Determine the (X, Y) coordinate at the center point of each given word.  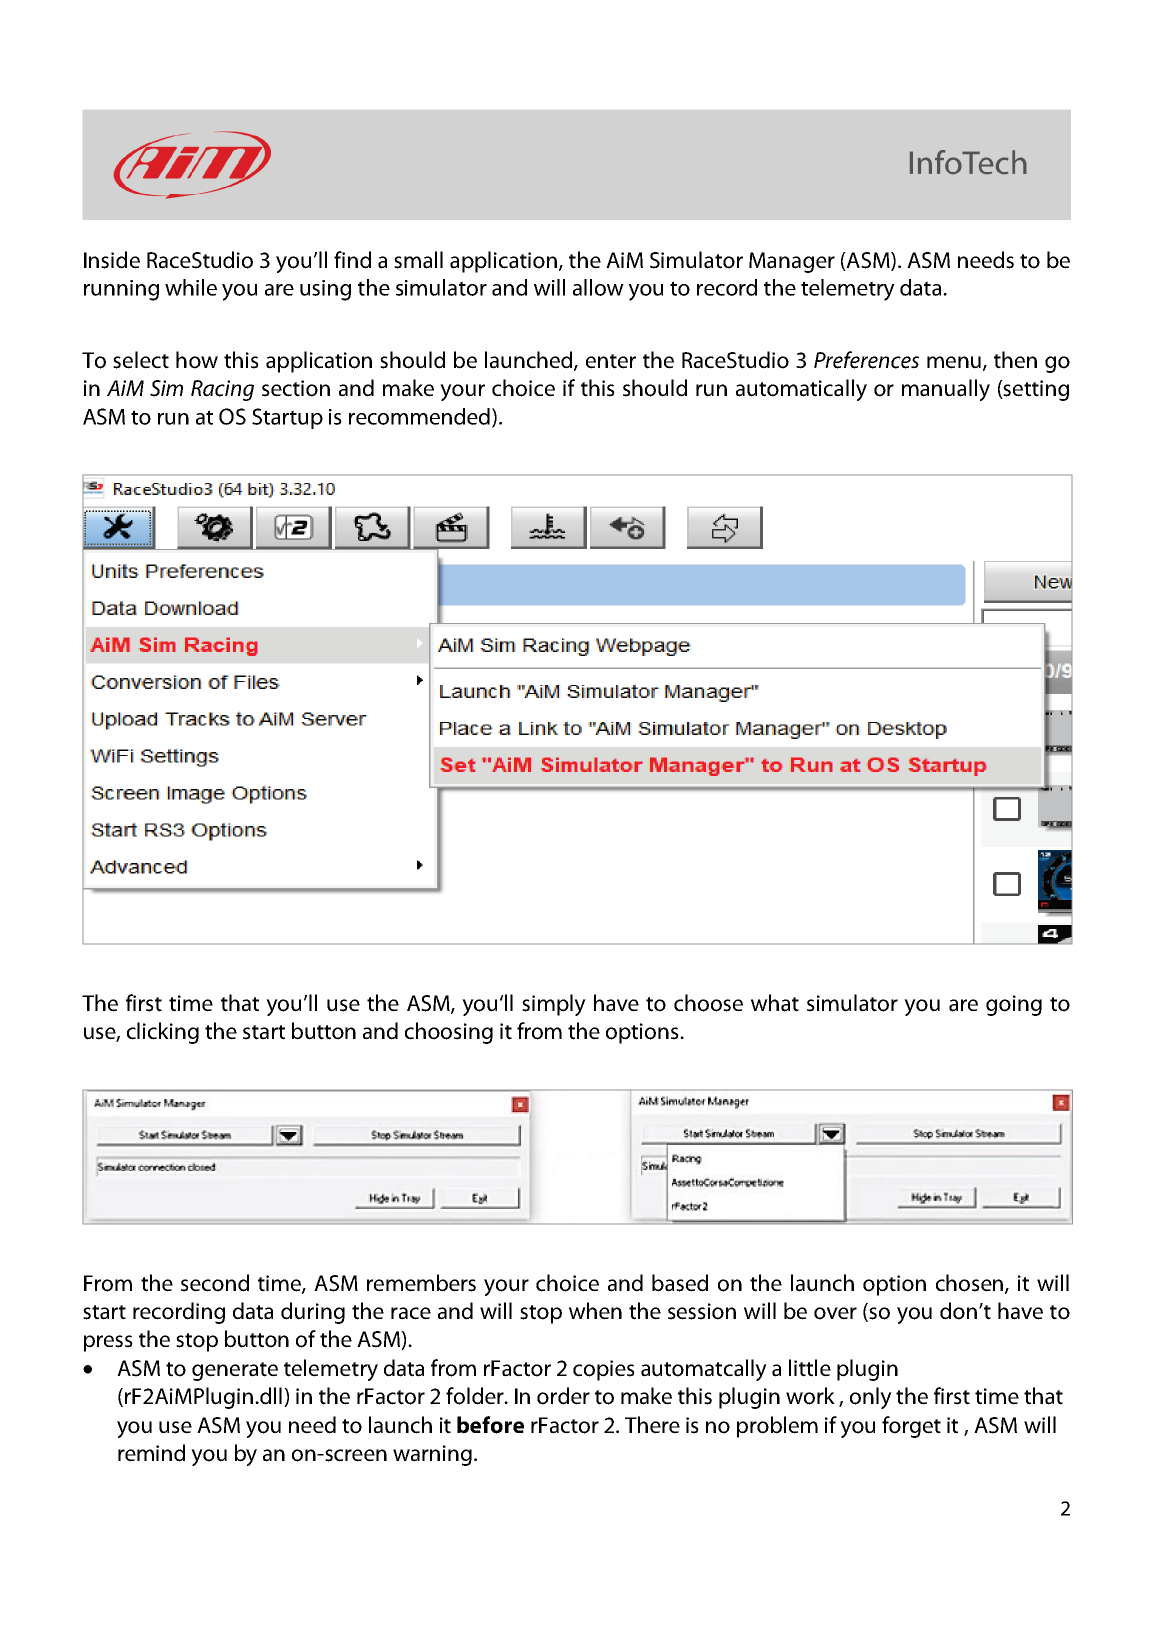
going (1014, 1005)
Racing (222, 390)
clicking (163, 1033)
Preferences (866, 360)
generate (235, 1371)
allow (598, 287)
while (191, 287)
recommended (419, 416)
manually (946, 390)
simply (554, 1005)
